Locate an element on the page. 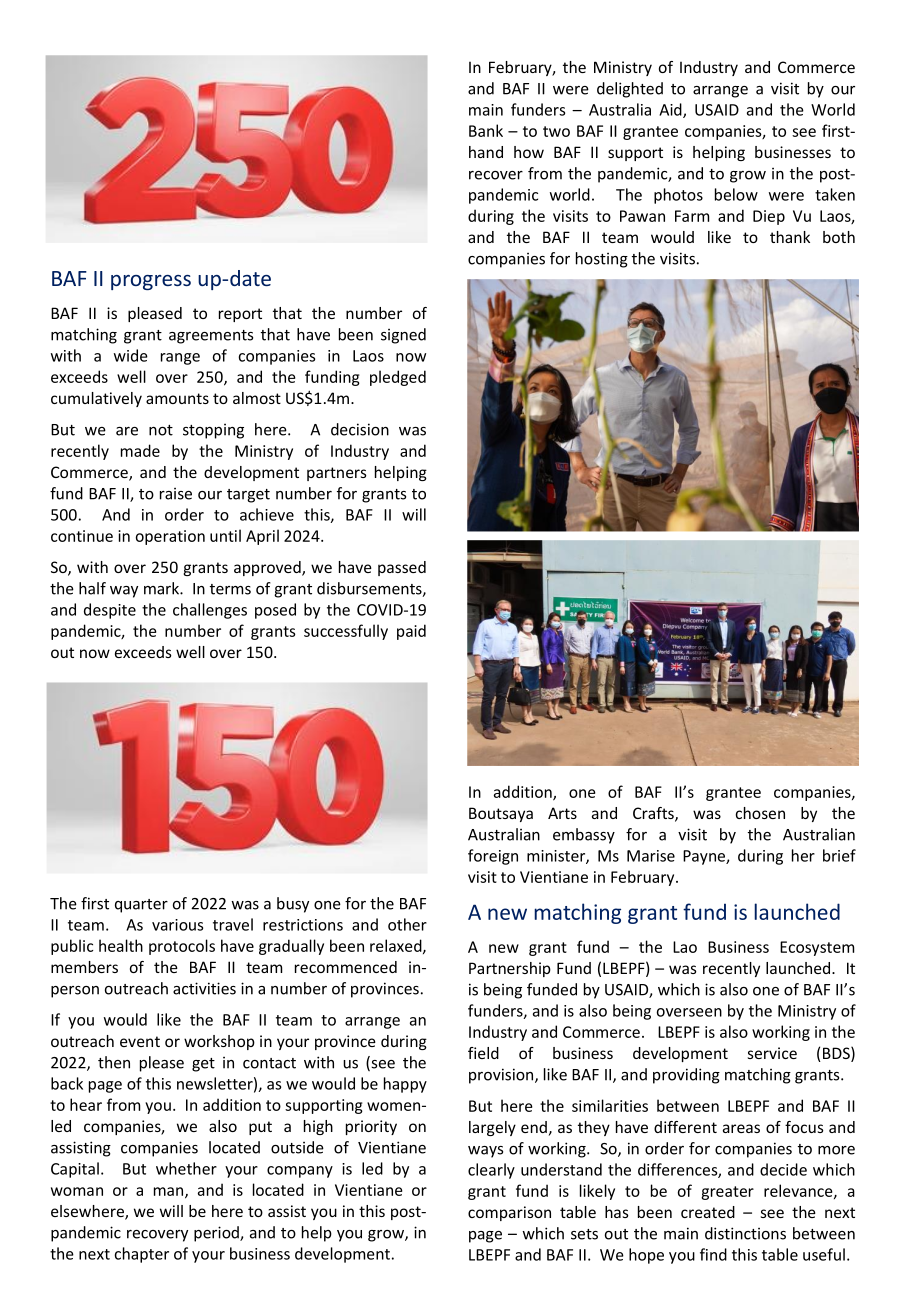 The width and height of the image is (911, 1316). Bank is located at coordinates (486, 130).
